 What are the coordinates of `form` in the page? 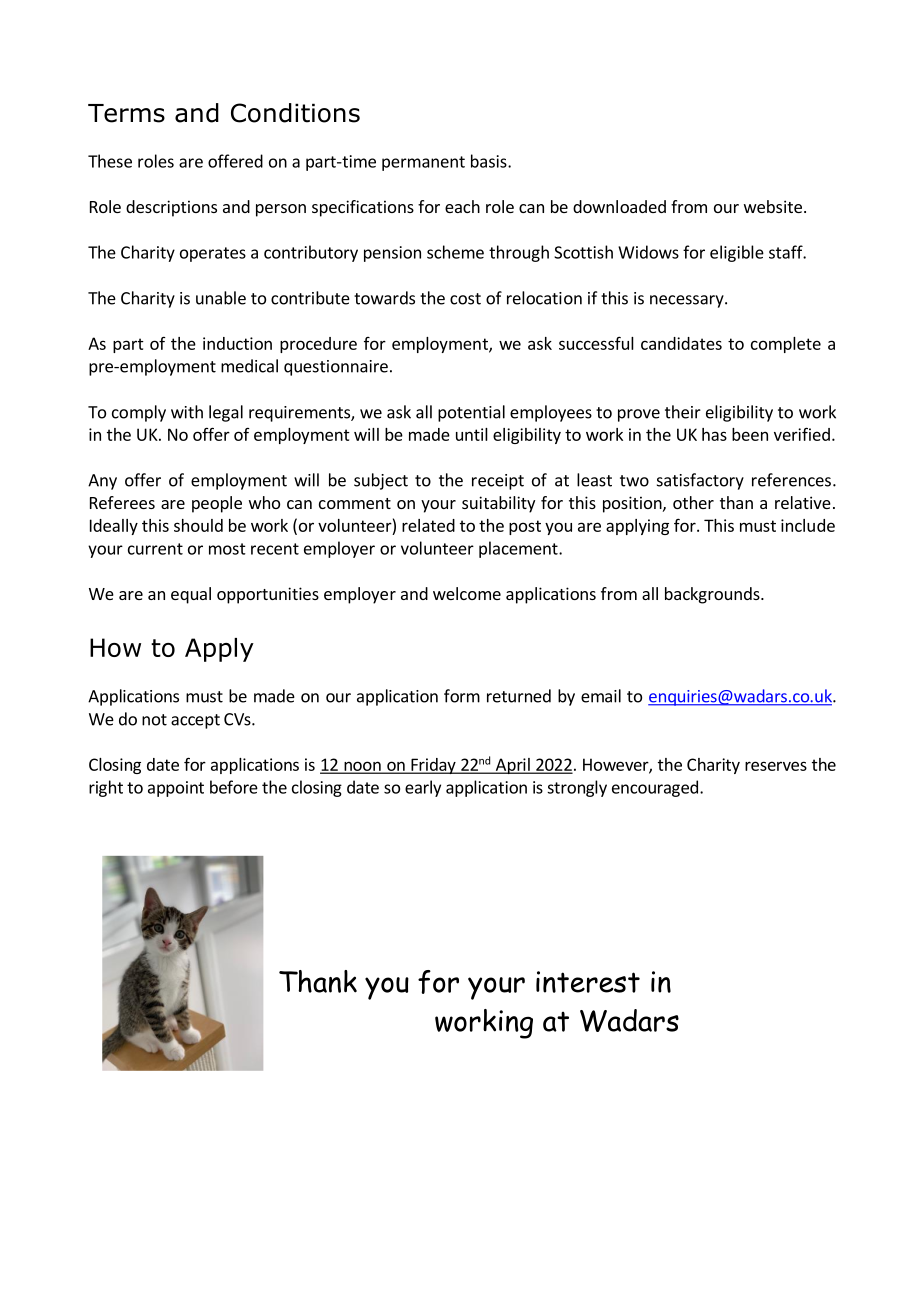 It's located at (462, 696).
